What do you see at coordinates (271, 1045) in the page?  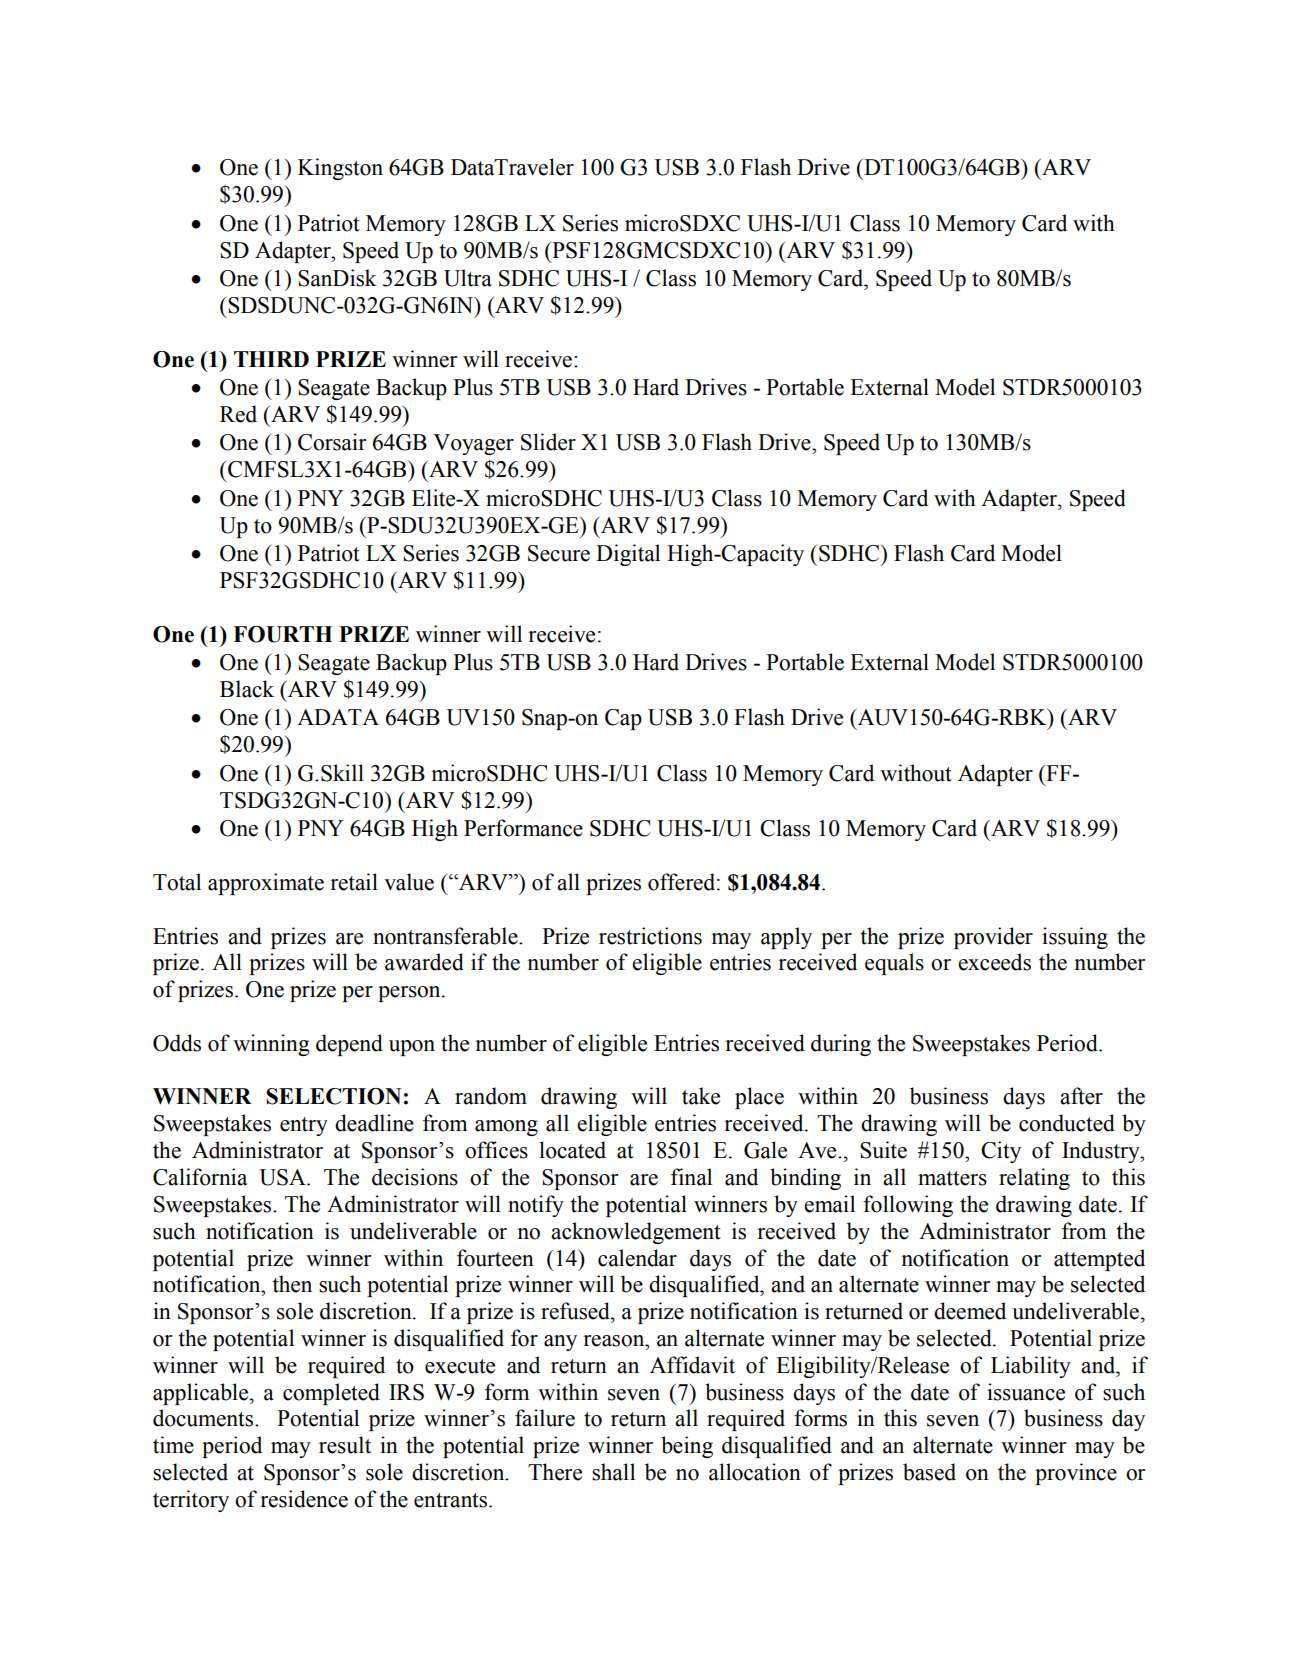 I see `winning` at bounding box center [271, 1045].
